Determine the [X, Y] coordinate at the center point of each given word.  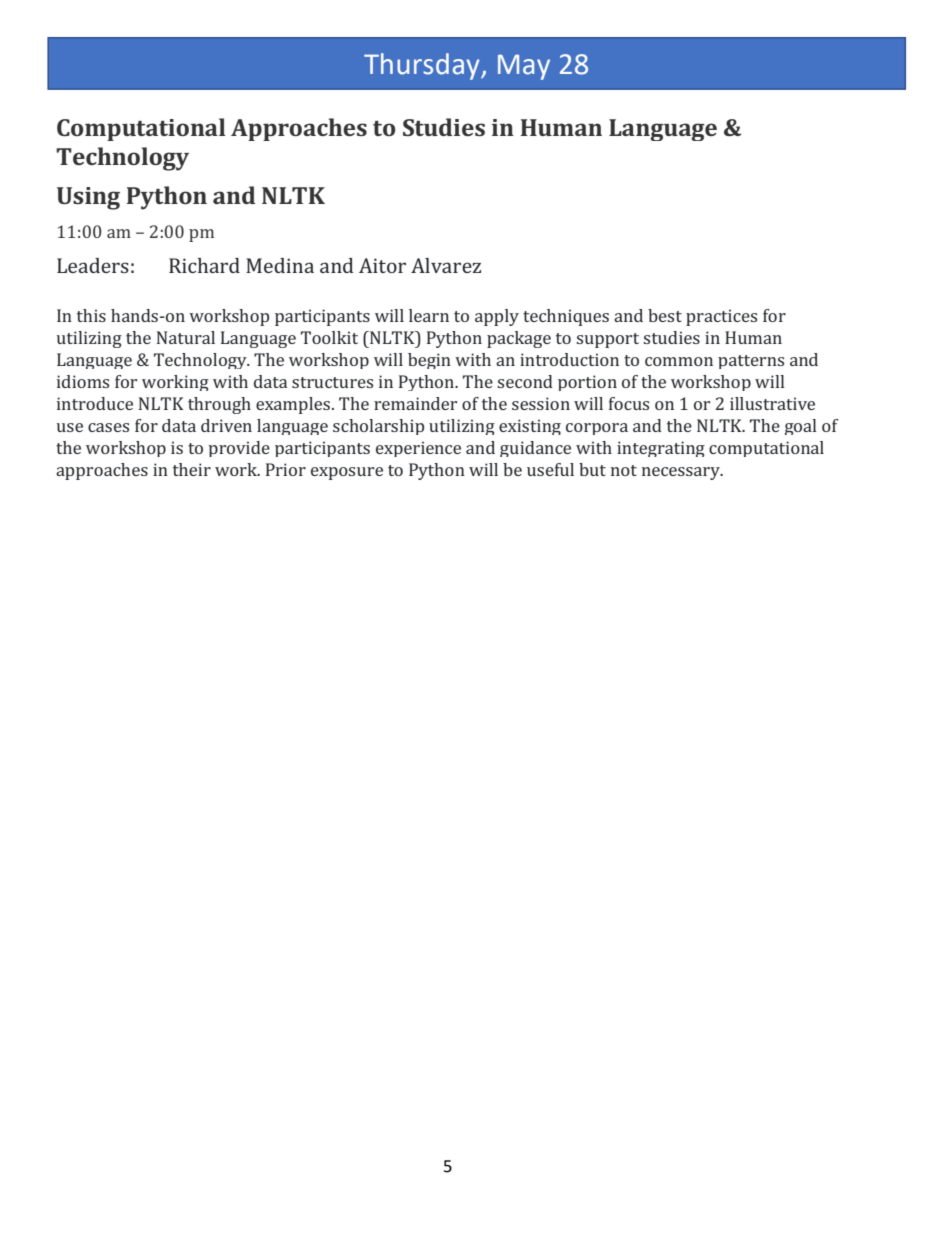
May [524, 67]
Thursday [423, 66]
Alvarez [446, 265]
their [192, 469]
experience [418, 449]
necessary [682, 473]
